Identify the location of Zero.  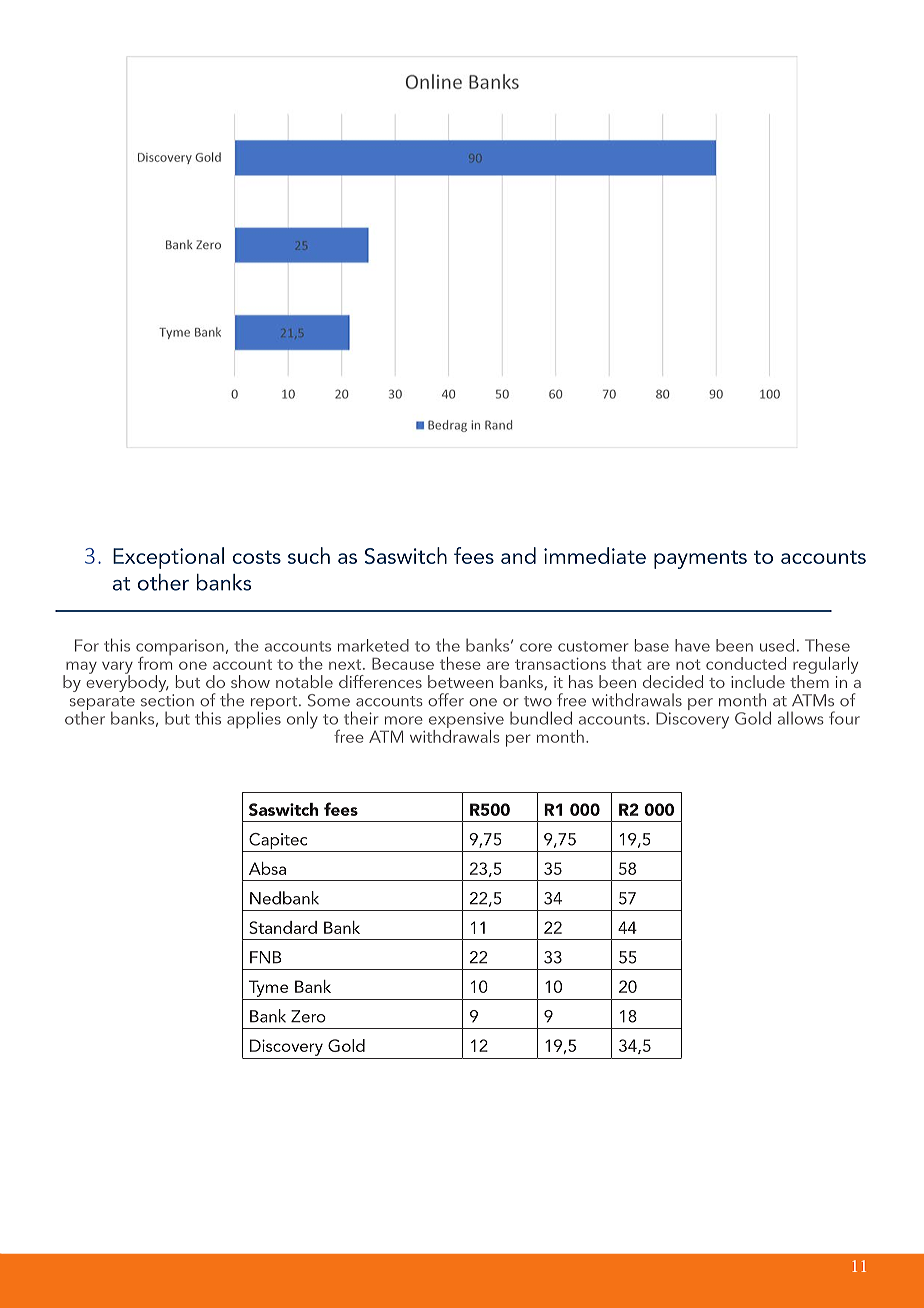
(308, 1016).
